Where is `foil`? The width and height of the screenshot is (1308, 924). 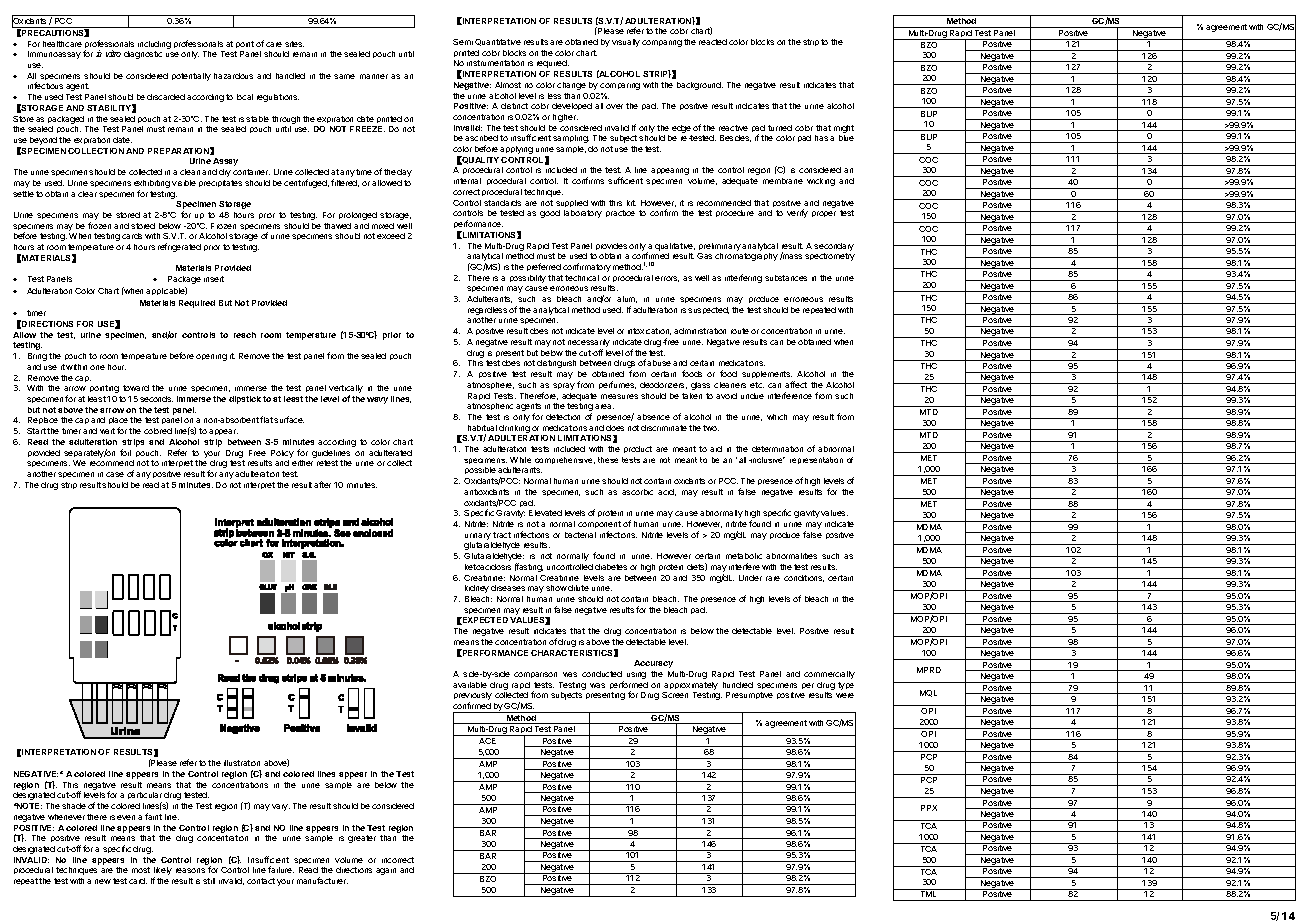 foil is located at coordinates (125, 452).
